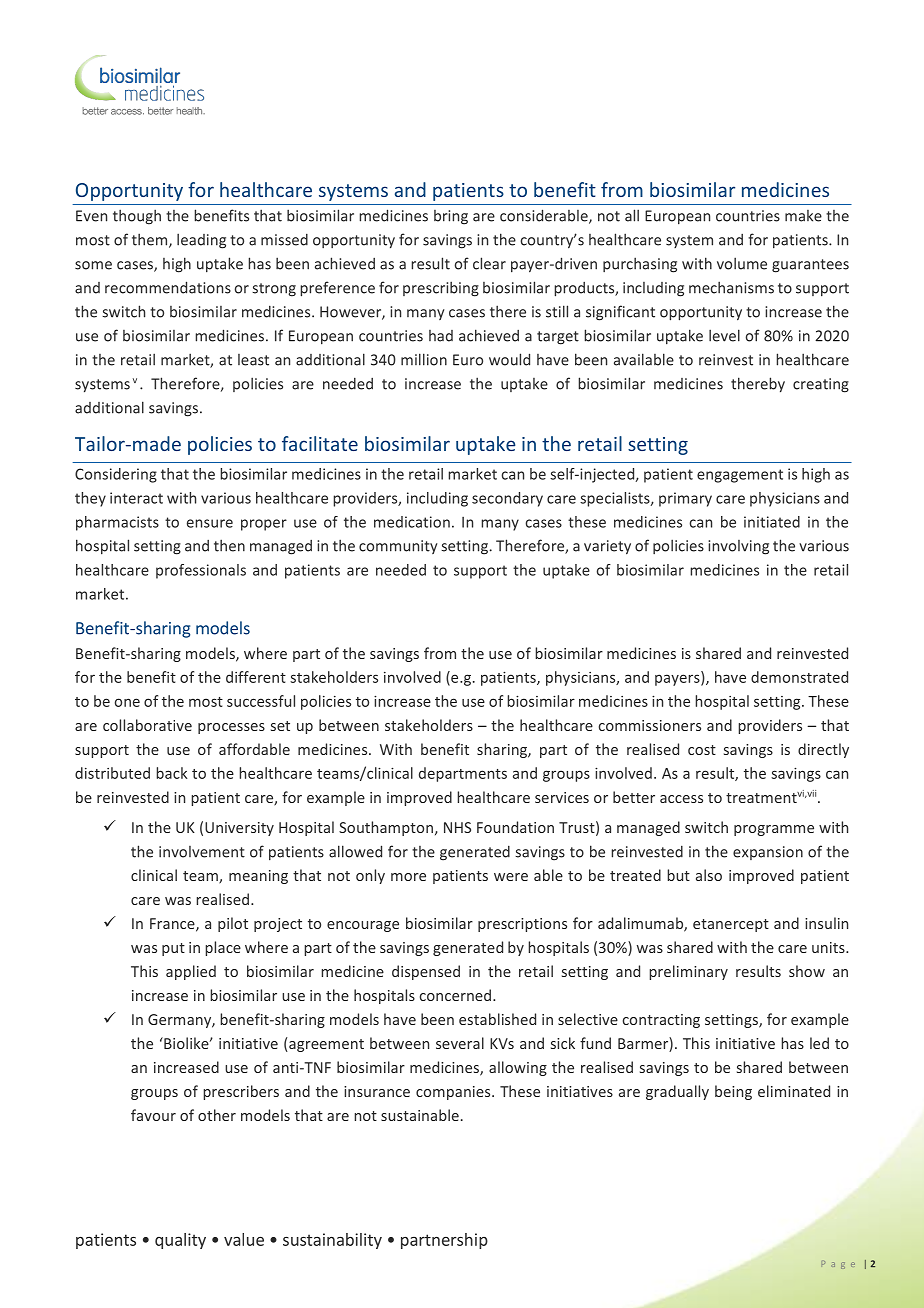  I want to click on services, so click(562, 797).
